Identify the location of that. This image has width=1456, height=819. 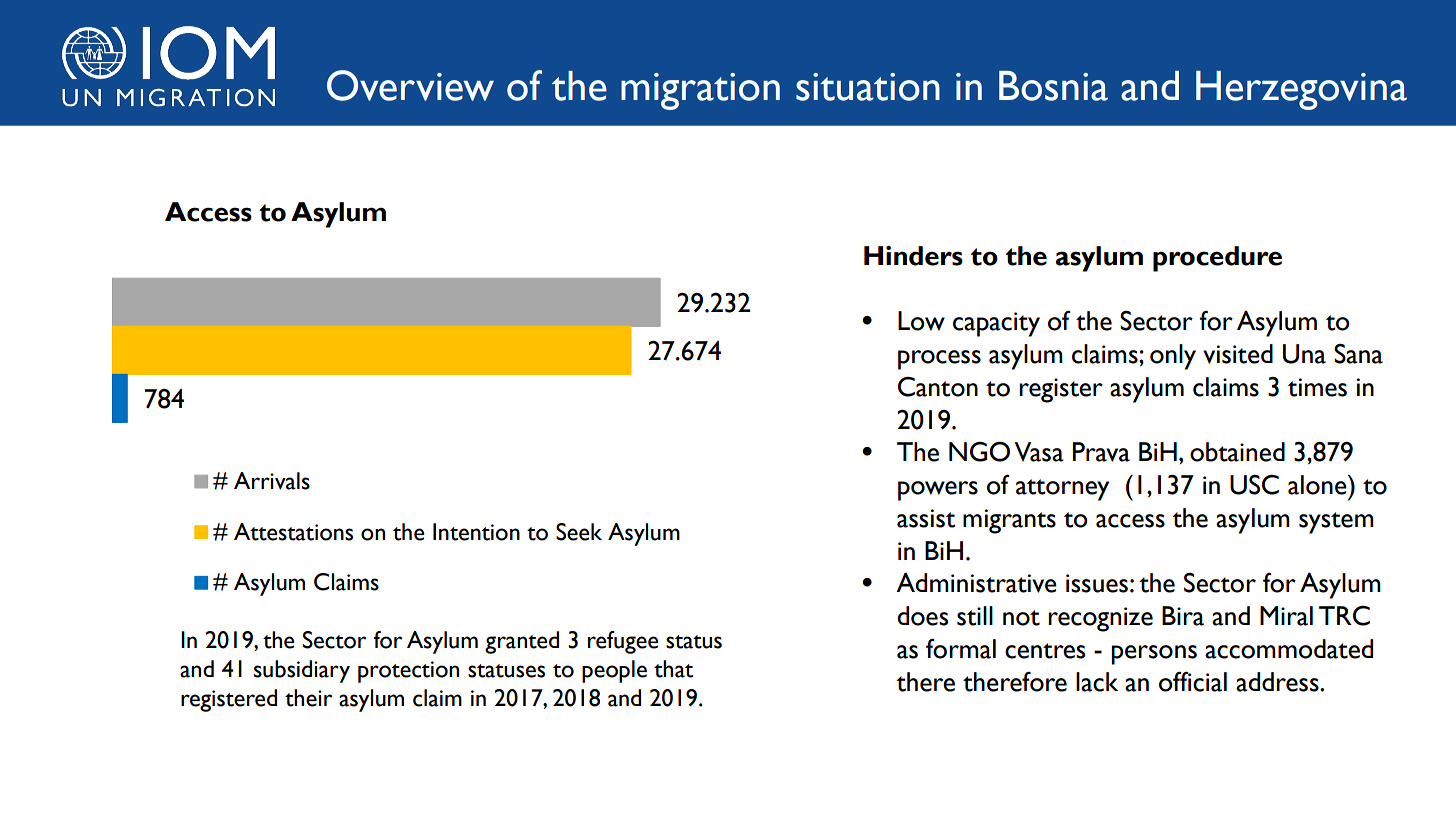
(673, 669).
